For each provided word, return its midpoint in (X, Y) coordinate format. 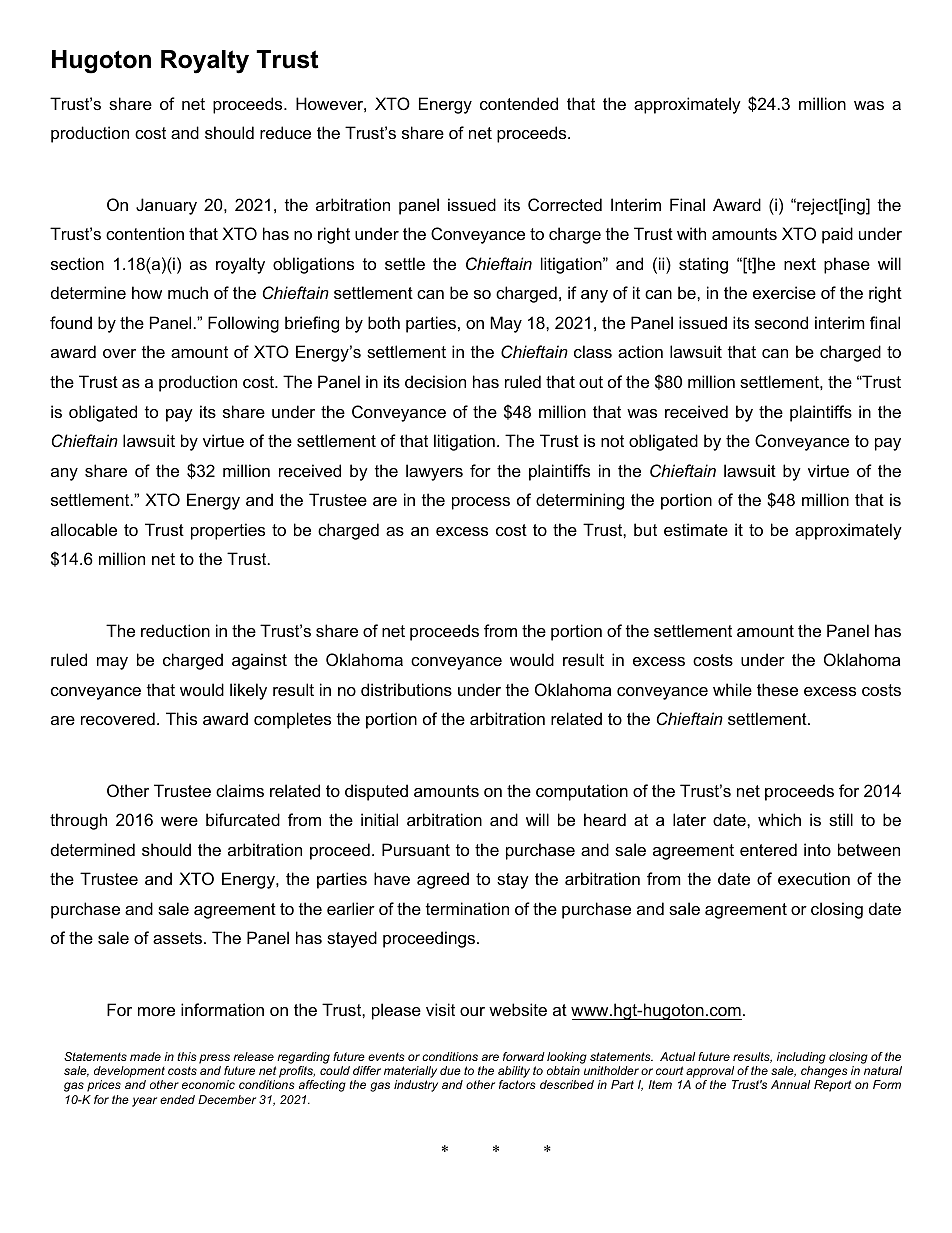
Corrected (565, 204)
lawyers (434, 472)
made (145, 1056)
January (166, 206)
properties (228, 531)
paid (837, 235)
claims (240, 790)
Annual (790, 1084)
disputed (376, 792)
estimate (696, 529)
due (450, 1070)
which (779, 819)
